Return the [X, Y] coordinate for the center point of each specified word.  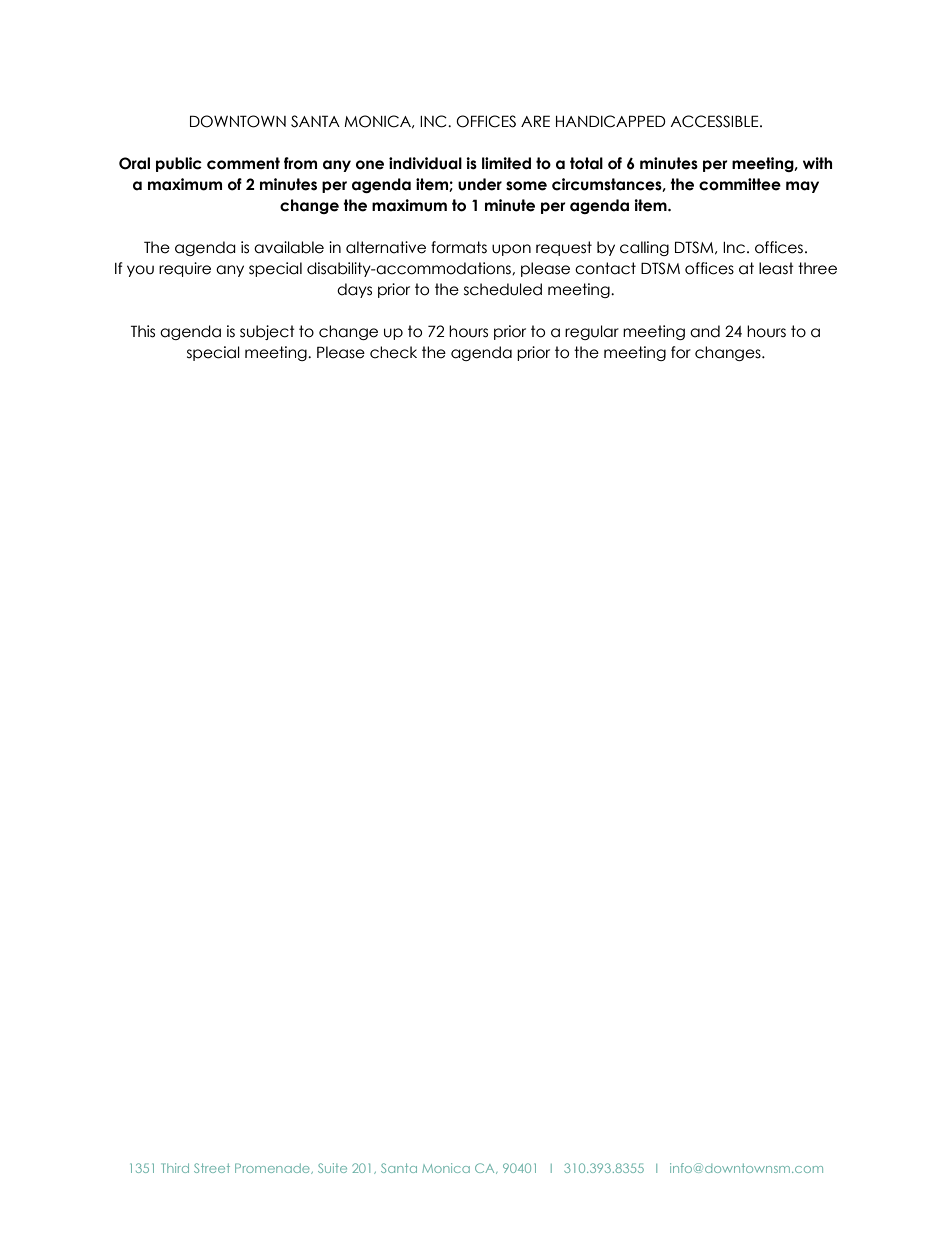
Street [212, 1168]
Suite [332, 1168]
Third [175, 1168]
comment [243, 163]
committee [740, 184]
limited [506, 163]
